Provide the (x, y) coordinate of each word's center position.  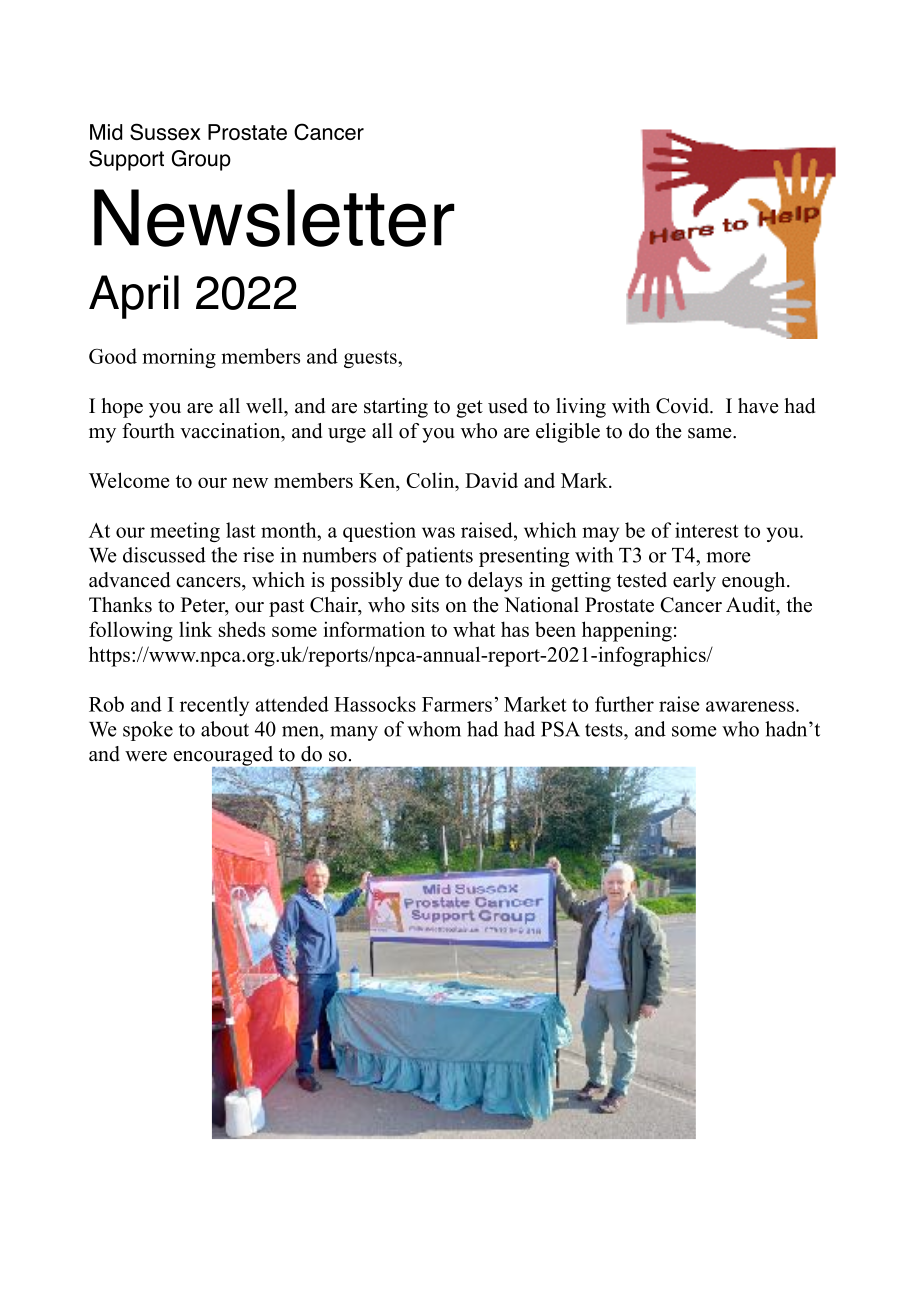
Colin (432, 480)
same (711, 433)
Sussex (165, 131)
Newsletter (274, 218)
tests (605, 730)
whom (434, 729)
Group (201, 160)
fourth (148, 431)
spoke (148, 731)
